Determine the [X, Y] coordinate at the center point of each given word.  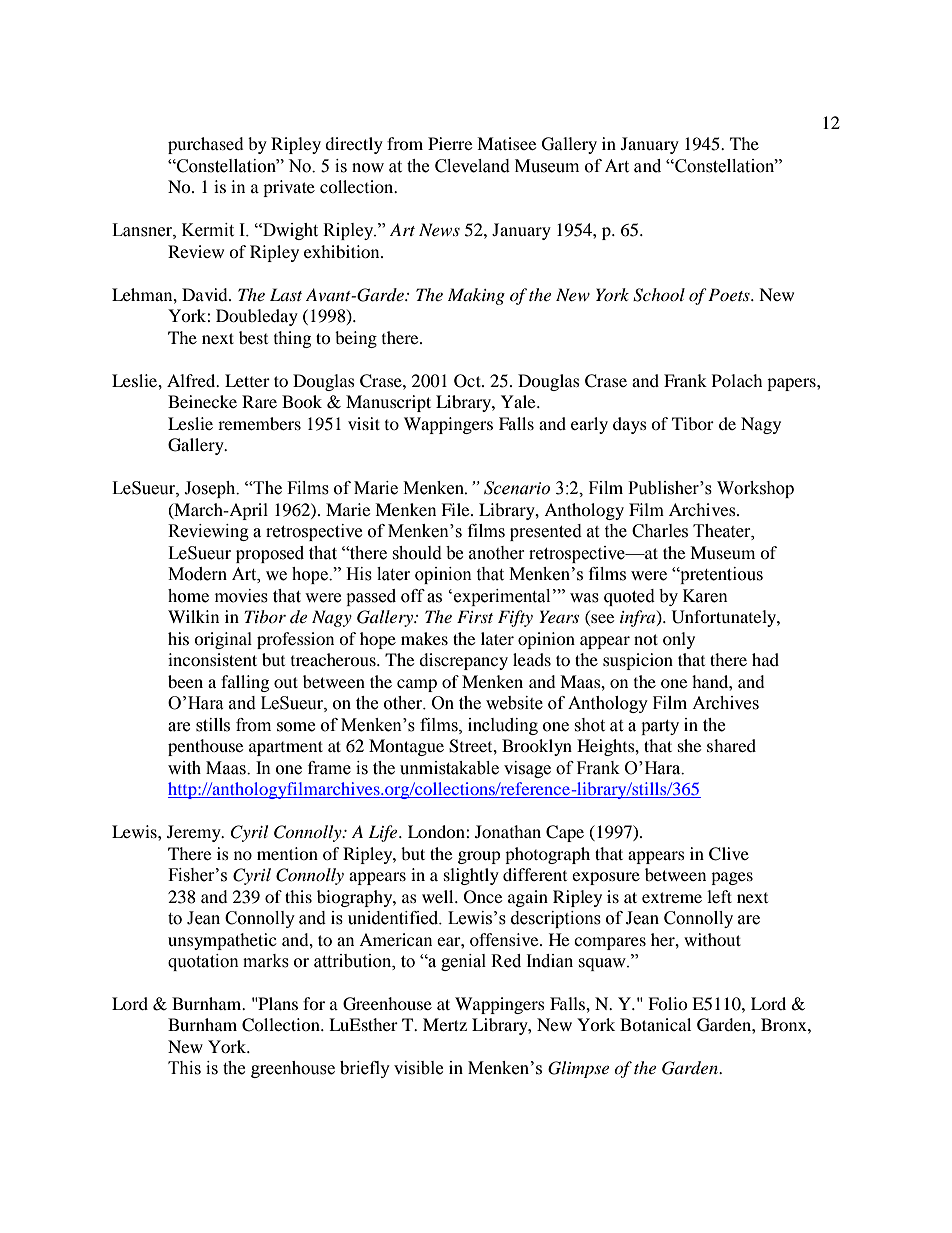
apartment [286, 748]
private [289, 188]
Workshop [755, 489]
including [503, 726]
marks [266, 961]
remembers [259, 423]
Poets [730, 294]
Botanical [655, 1024]
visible [418, 1068]
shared [731, 745]
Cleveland [472, 166]
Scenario [517, 488]
